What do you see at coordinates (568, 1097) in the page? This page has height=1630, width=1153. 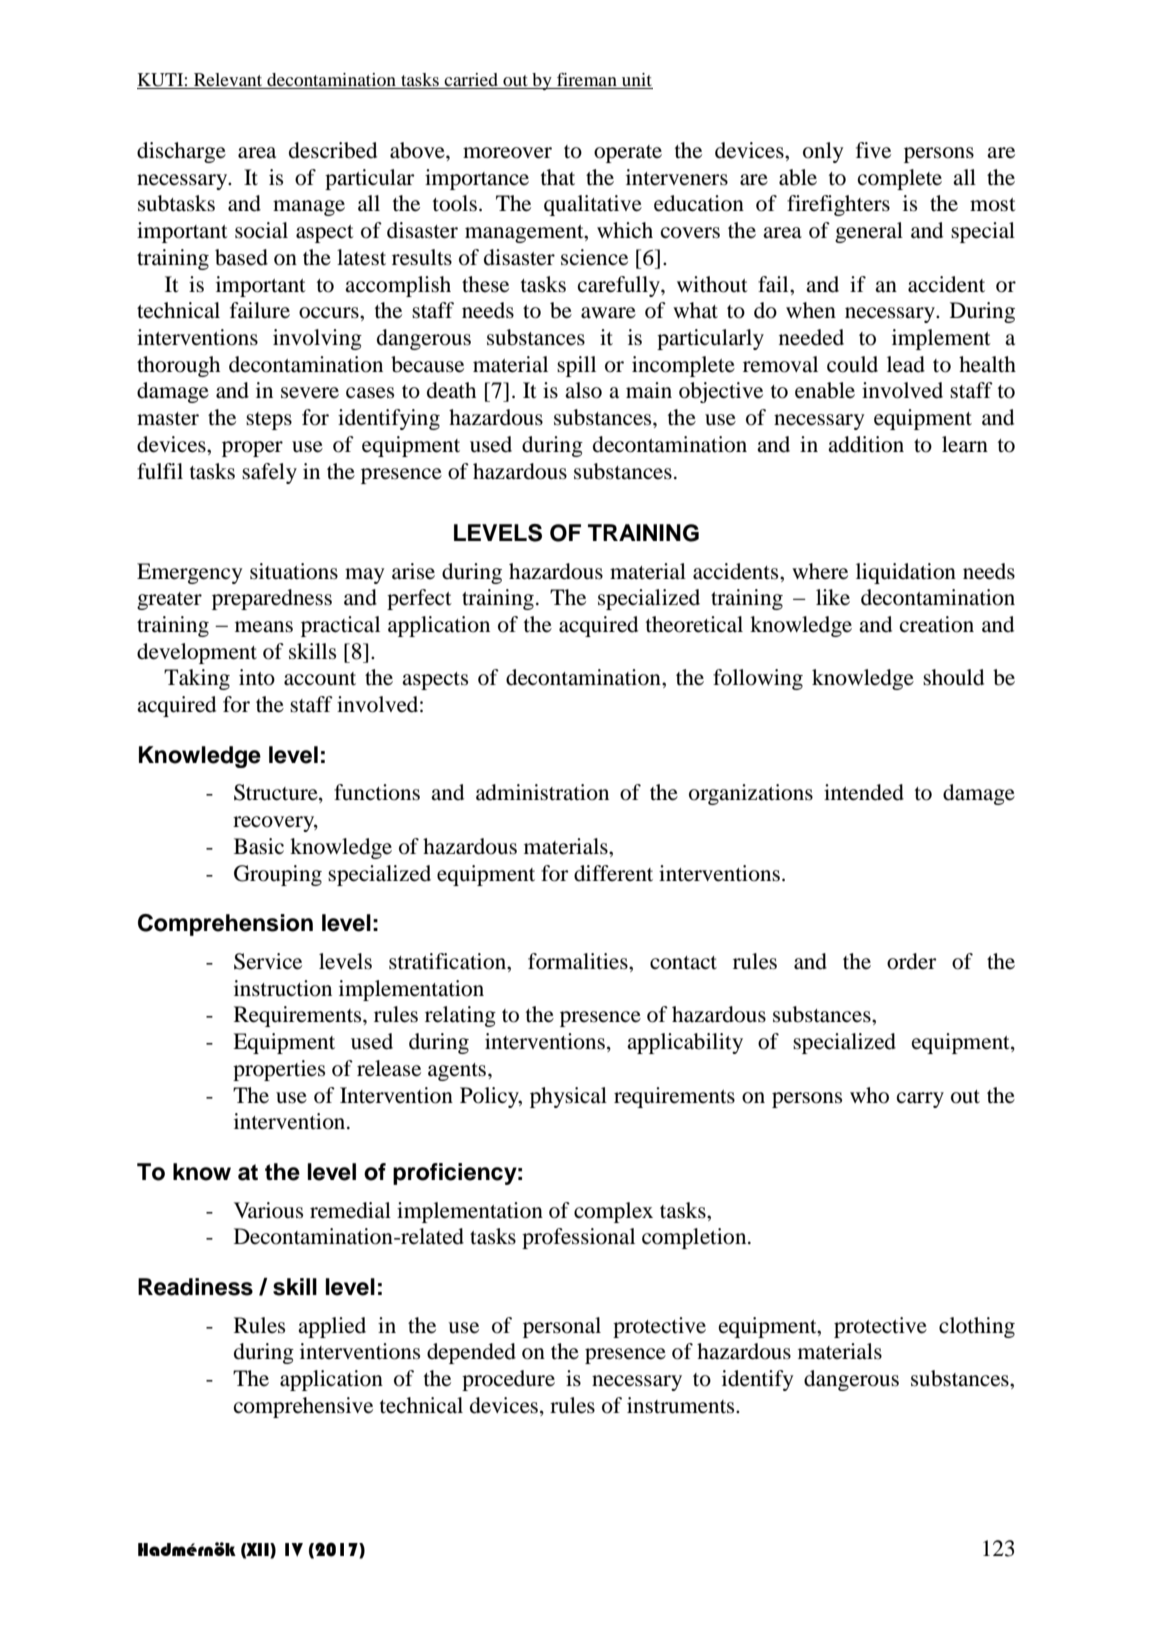 I see `physical` at bounding box center [568, 1097].
